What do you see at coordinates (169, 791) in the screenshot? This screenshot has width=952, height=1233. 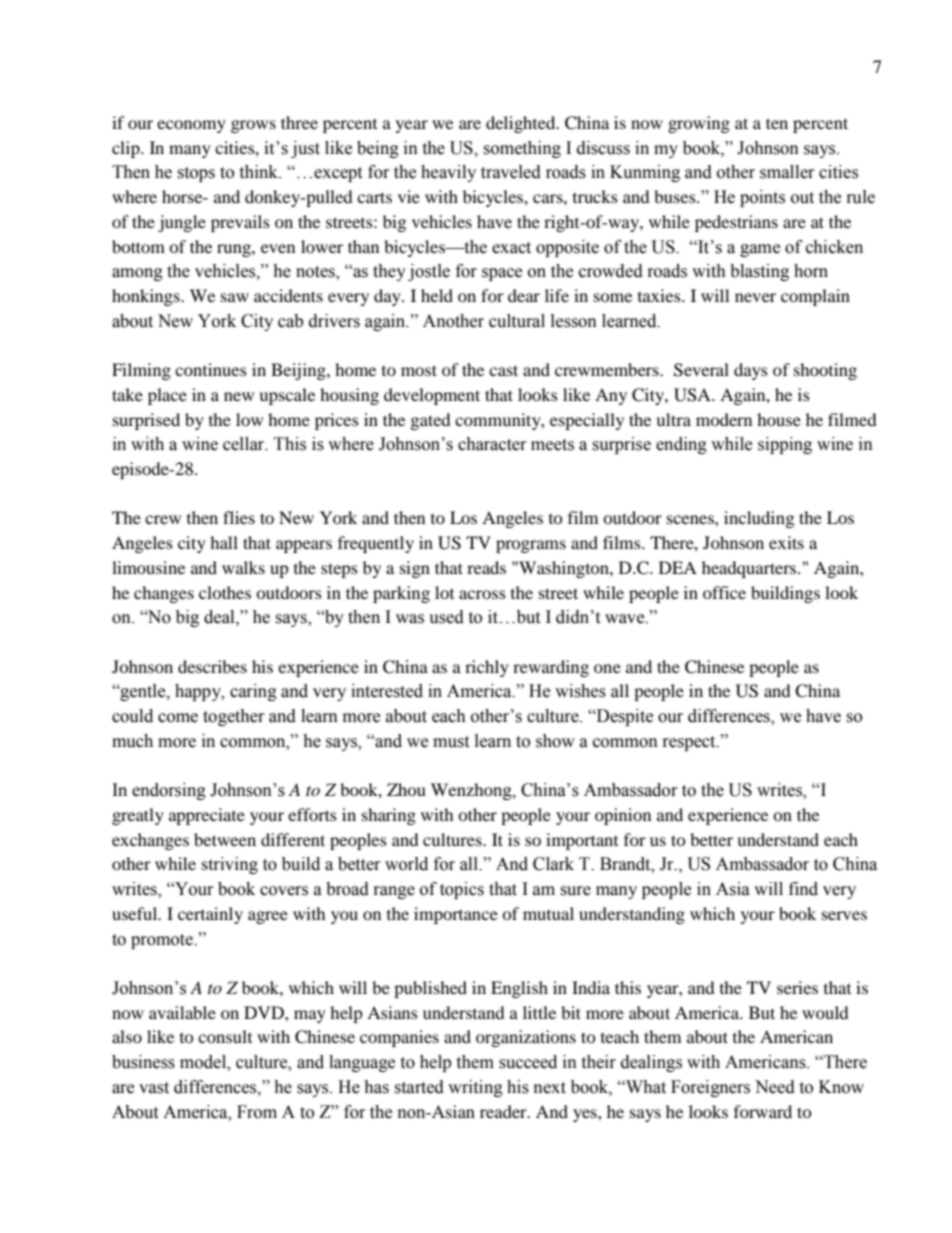 I see `endorsing` at bounding box center [169, 791].
